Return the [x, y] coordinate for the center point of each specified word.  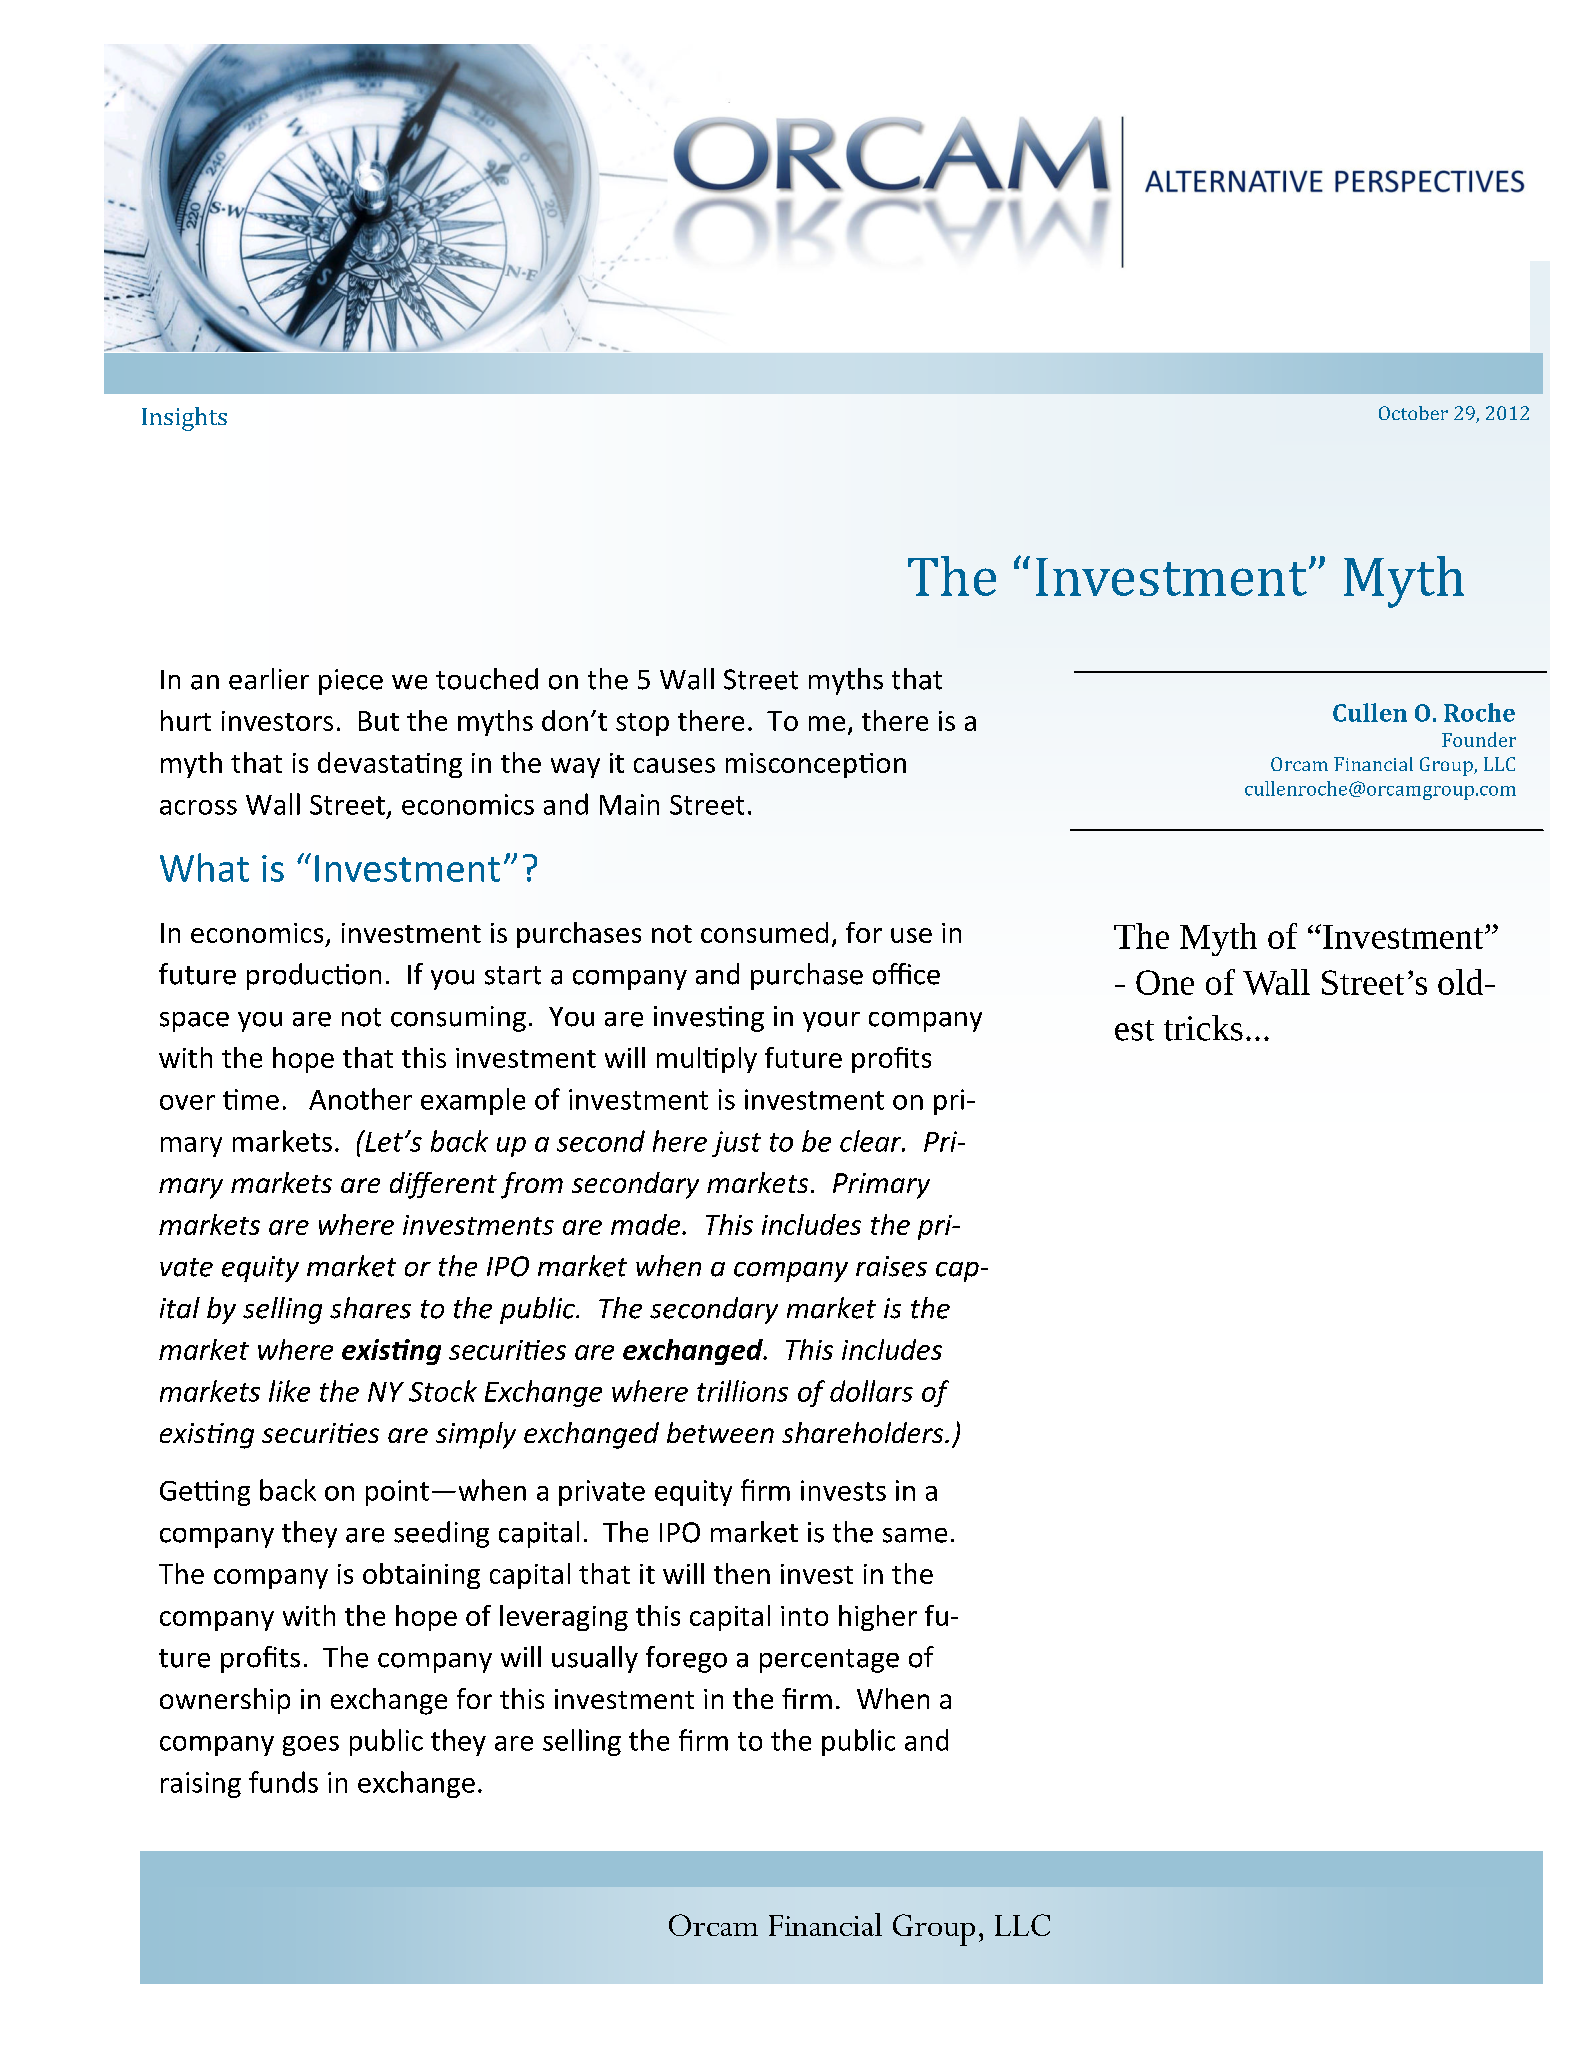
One [1165, 982]
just [736, 1144]
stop [642, 724]
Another [360, 1099]
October [1413, 413]
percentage [829, 1661]
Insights [184, 419]
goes [311, 1746]
